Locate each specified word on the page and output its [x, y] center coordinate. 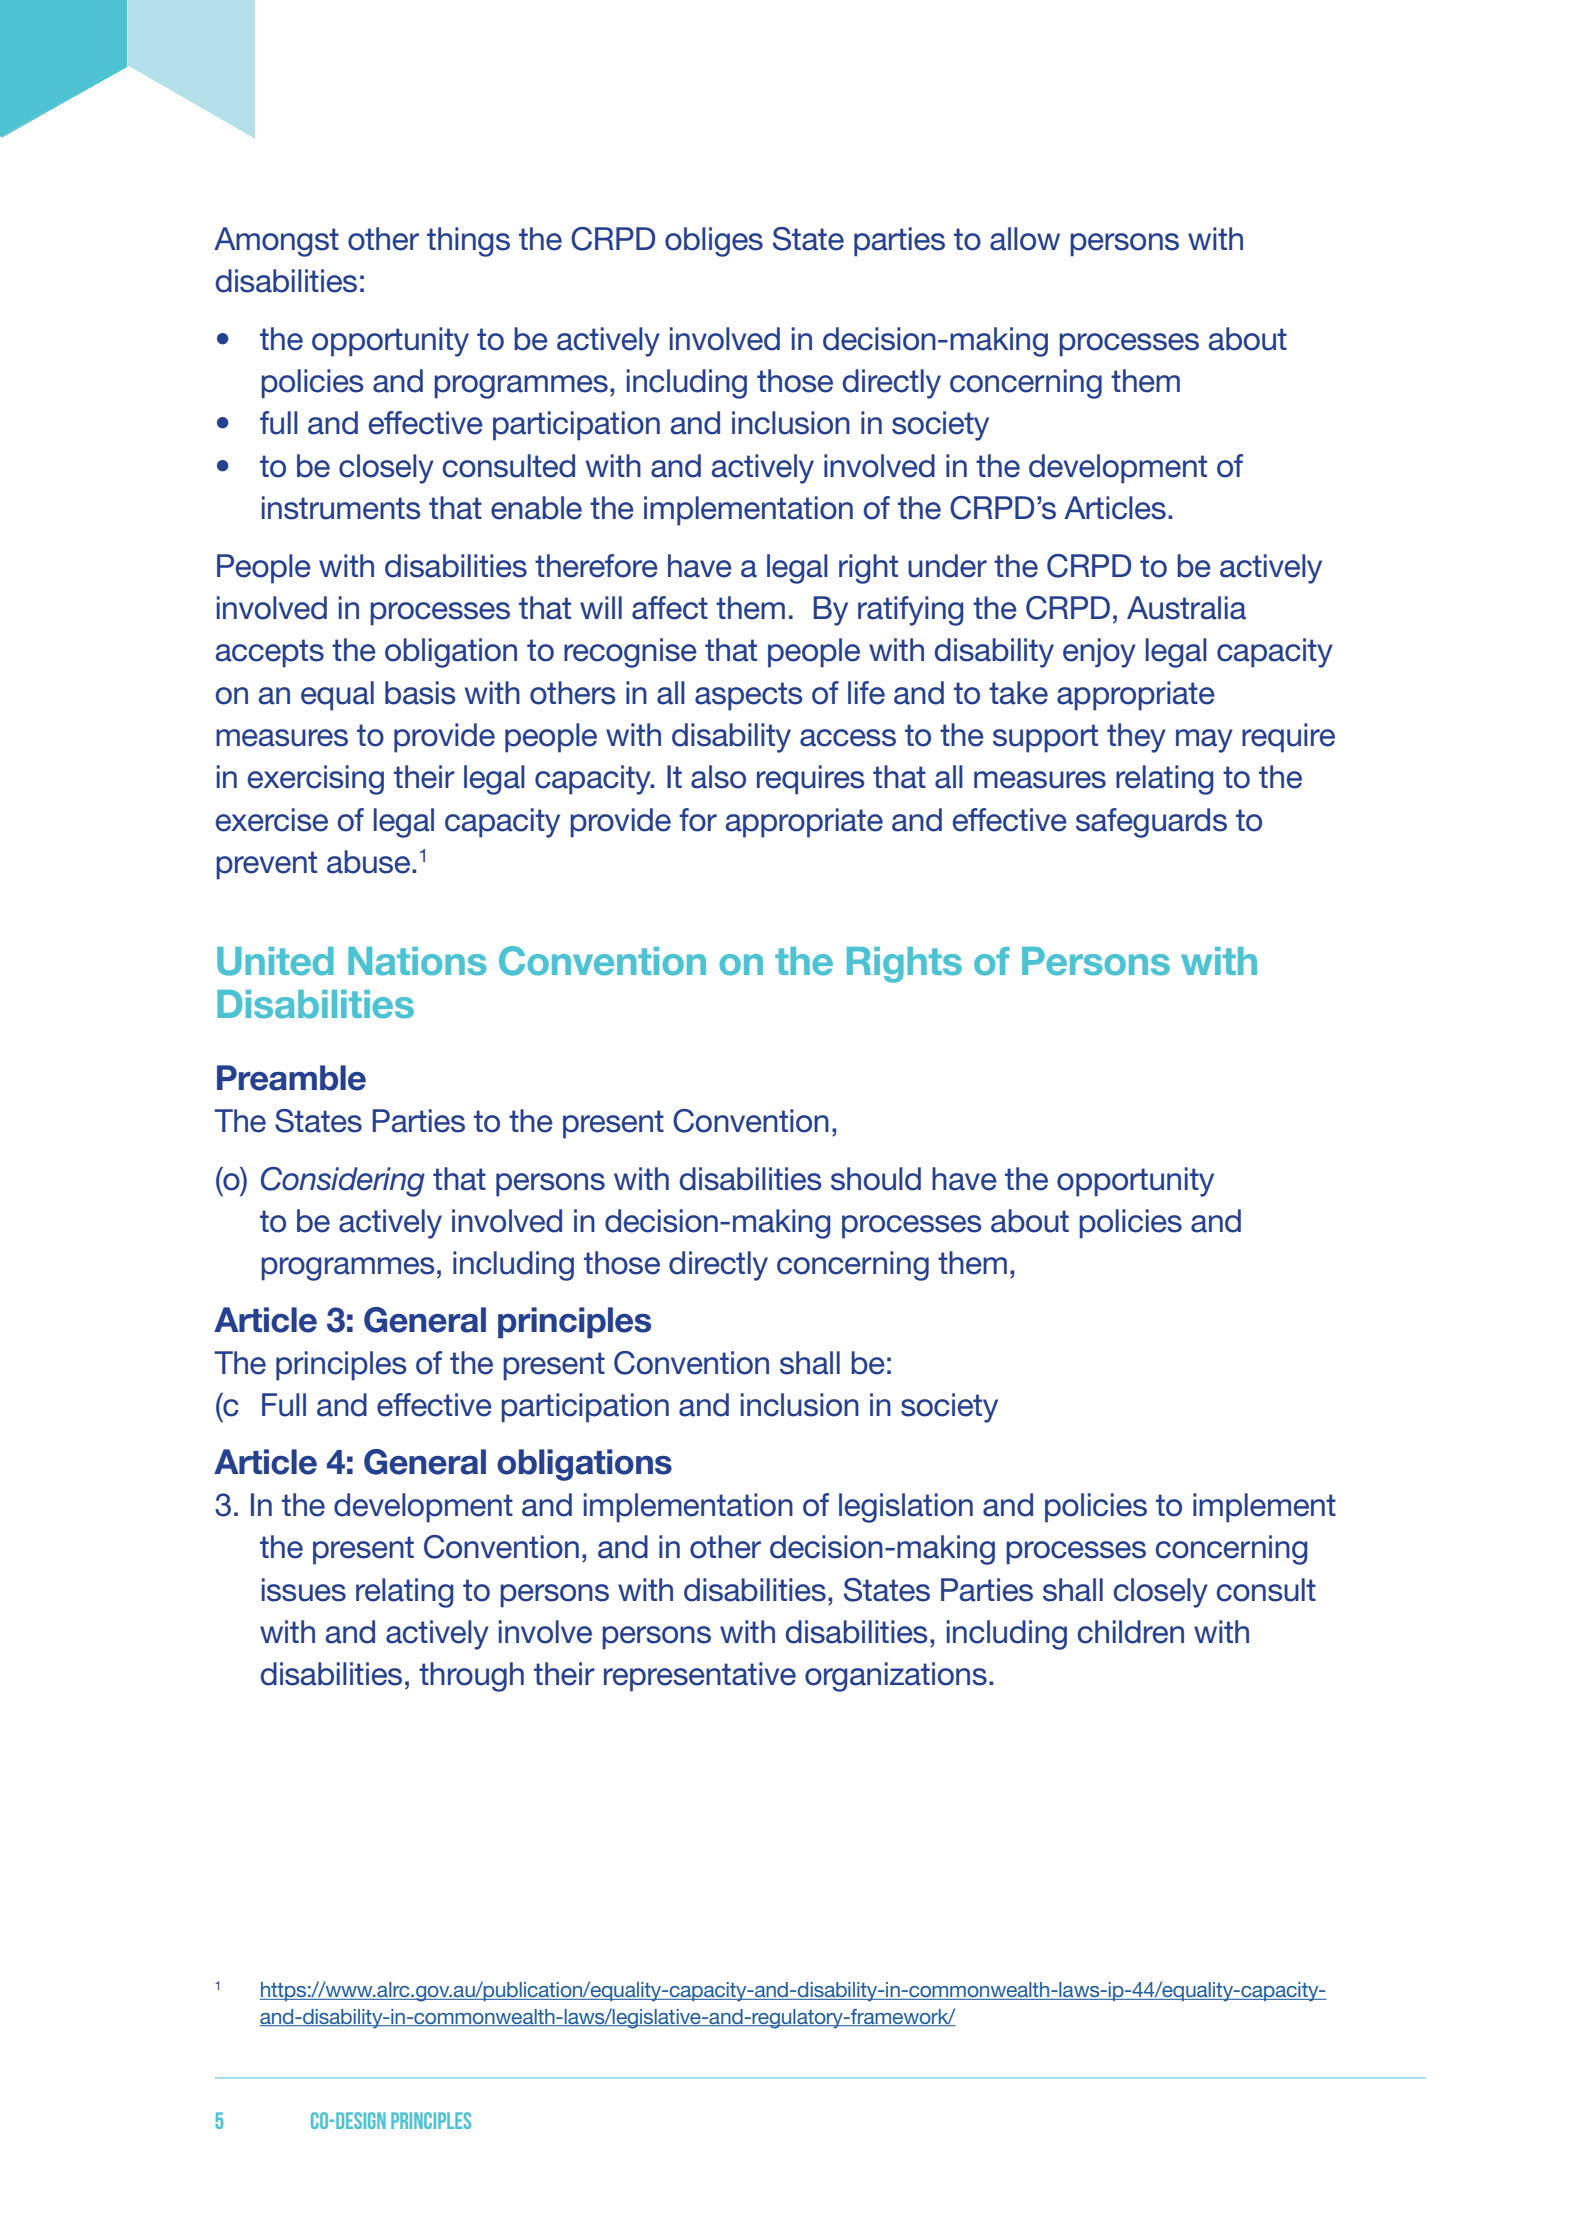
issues [304, 1590]
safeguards [1151, 823]
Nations [417, 961]
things [468, 242]
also [718, 777]
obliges [714, 242]
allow [1025, 239]
